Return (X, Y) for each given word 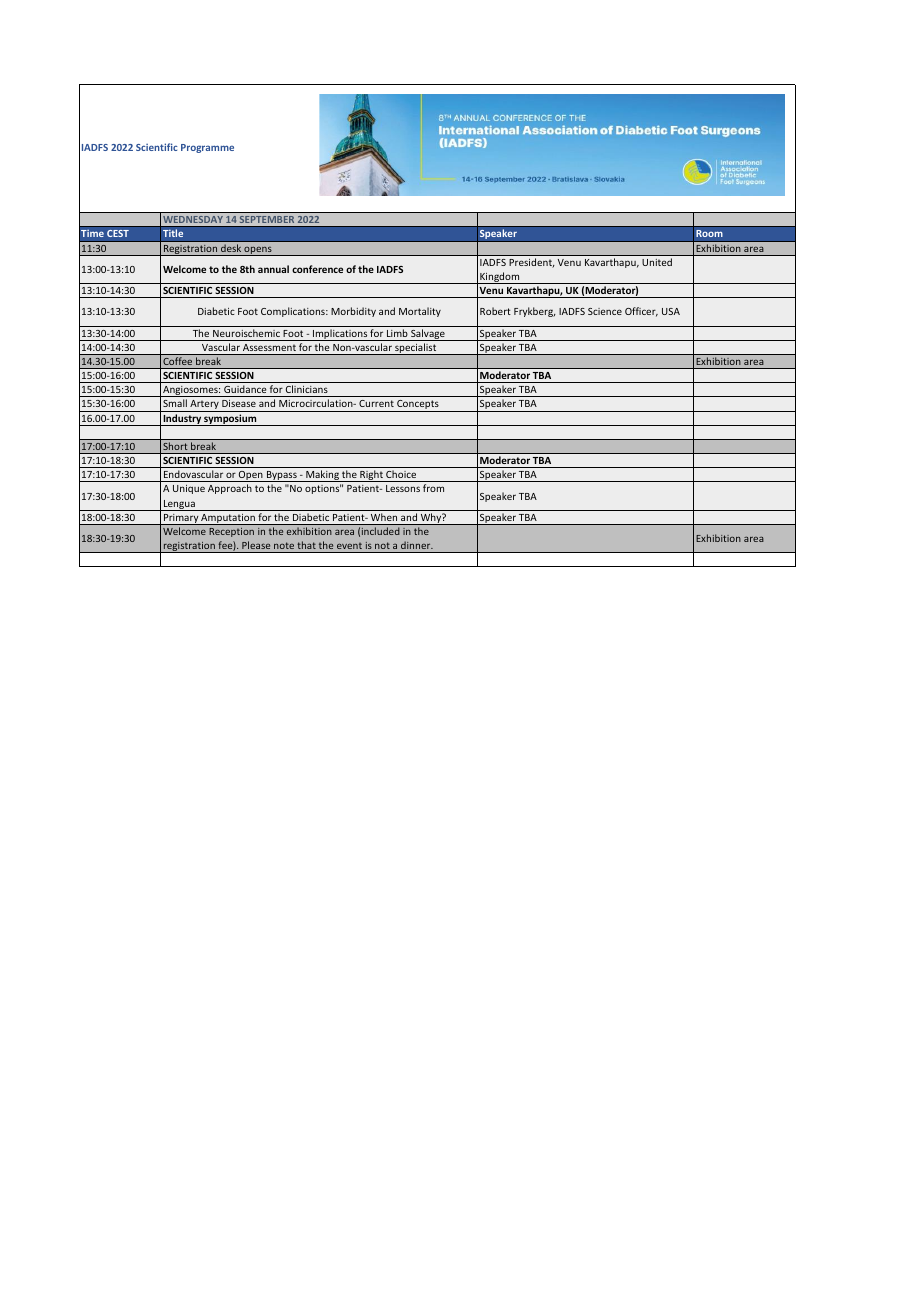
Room (709, 233)
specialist (416, 349)
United (657, 262)
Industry (182, 420)
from (433, 488)
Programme (207, 148)
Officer (641, 312)
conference (317, 269)
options (323, 489)
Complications (294, 312)
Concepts (418, 406)
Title (173, 233)
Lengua (179, 505)
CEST (118, 233)
